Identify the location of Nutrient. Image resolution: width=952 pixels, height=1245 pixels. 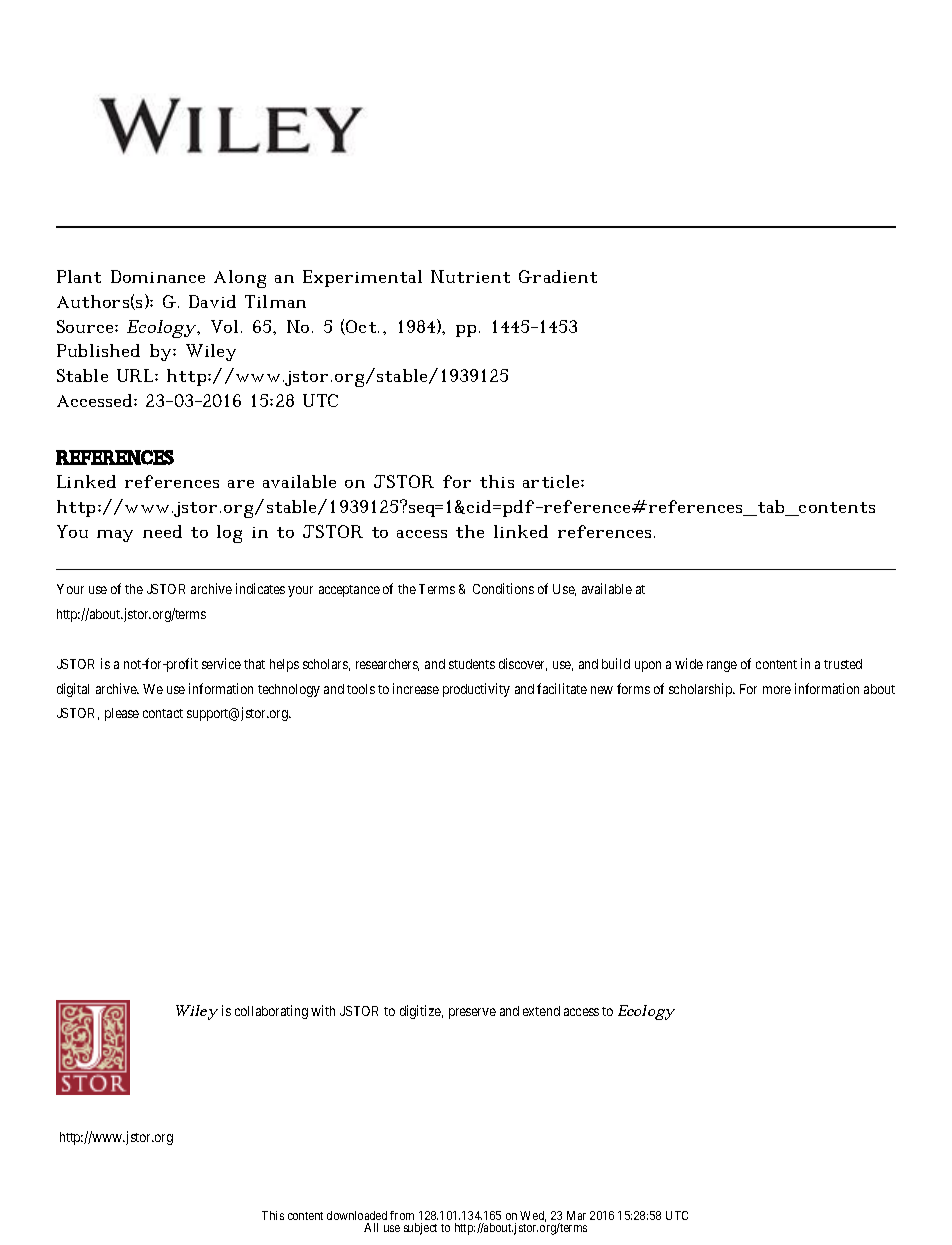
(470, 276).
